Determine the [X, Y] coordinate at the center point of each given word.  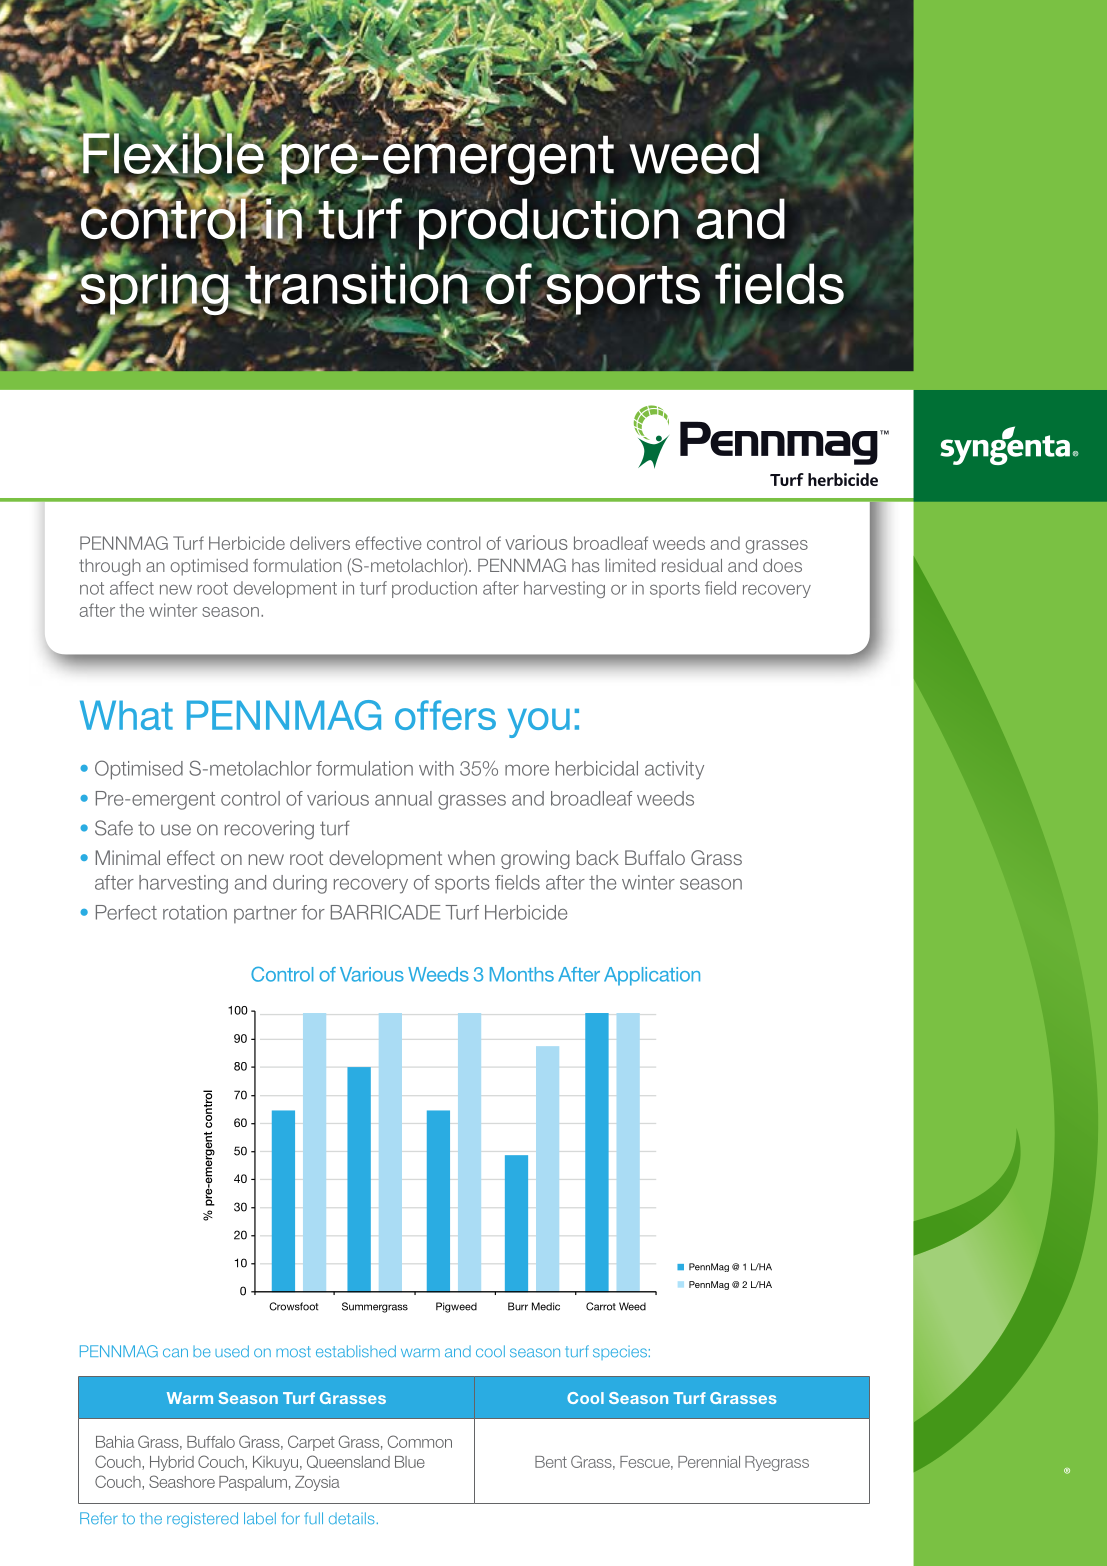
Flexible [173, 153]
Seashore [182, 1481]
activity [674, 770]
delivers [320, 543]
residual [692, 565]
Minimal [128, 857]
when [471, 857]
